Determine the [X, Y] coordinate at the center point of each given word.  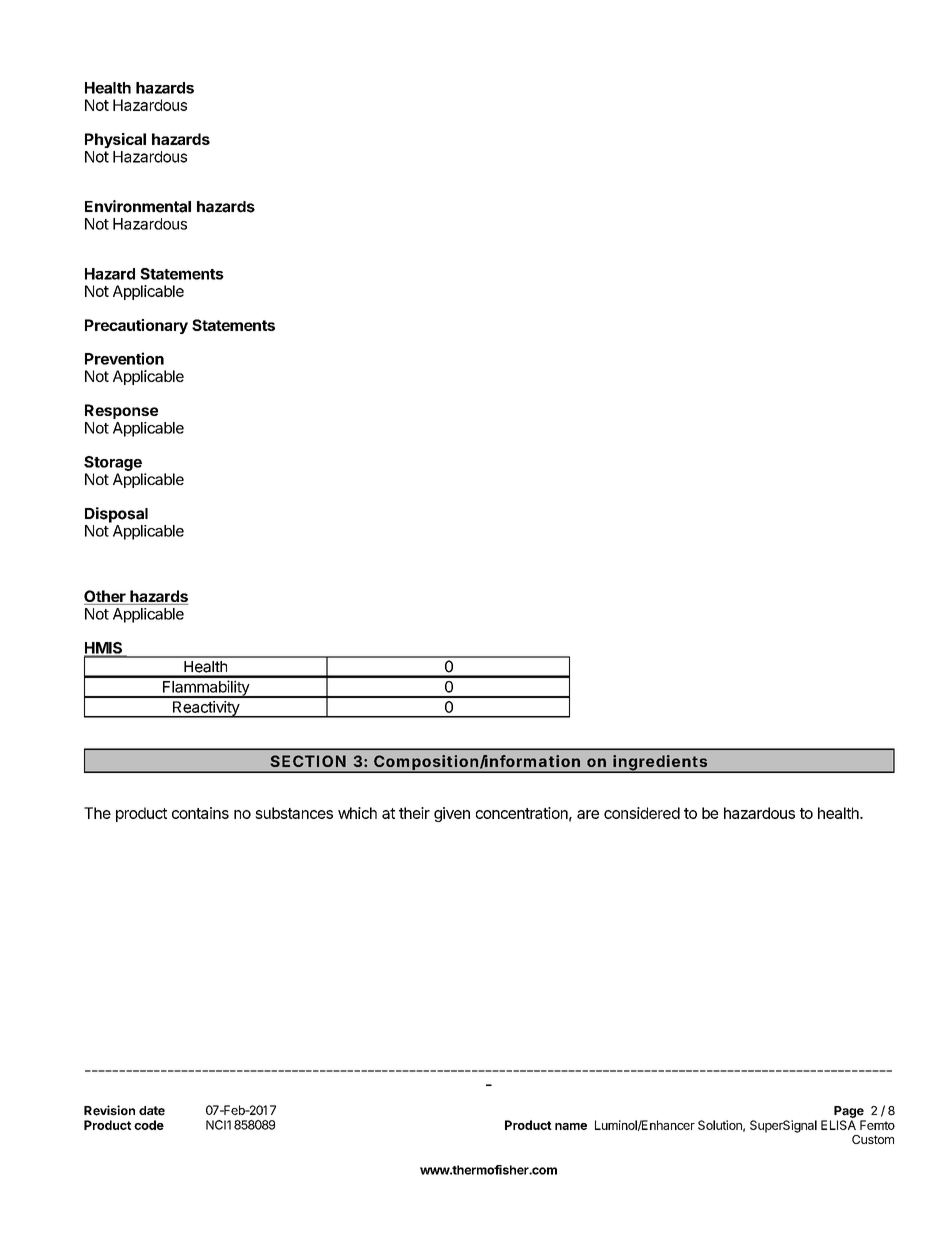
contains [200, 813]
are [588, 814]
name [571, 1126]
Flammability [206, 689]
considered [642, 813]
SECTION [308, 761]
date [152, 1111]
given [452, 814]
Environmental [138, 206]
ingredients [661, 764]
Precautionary [136, 326]
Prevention [124, 358]
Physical [115, 140]
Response [121, 411]
